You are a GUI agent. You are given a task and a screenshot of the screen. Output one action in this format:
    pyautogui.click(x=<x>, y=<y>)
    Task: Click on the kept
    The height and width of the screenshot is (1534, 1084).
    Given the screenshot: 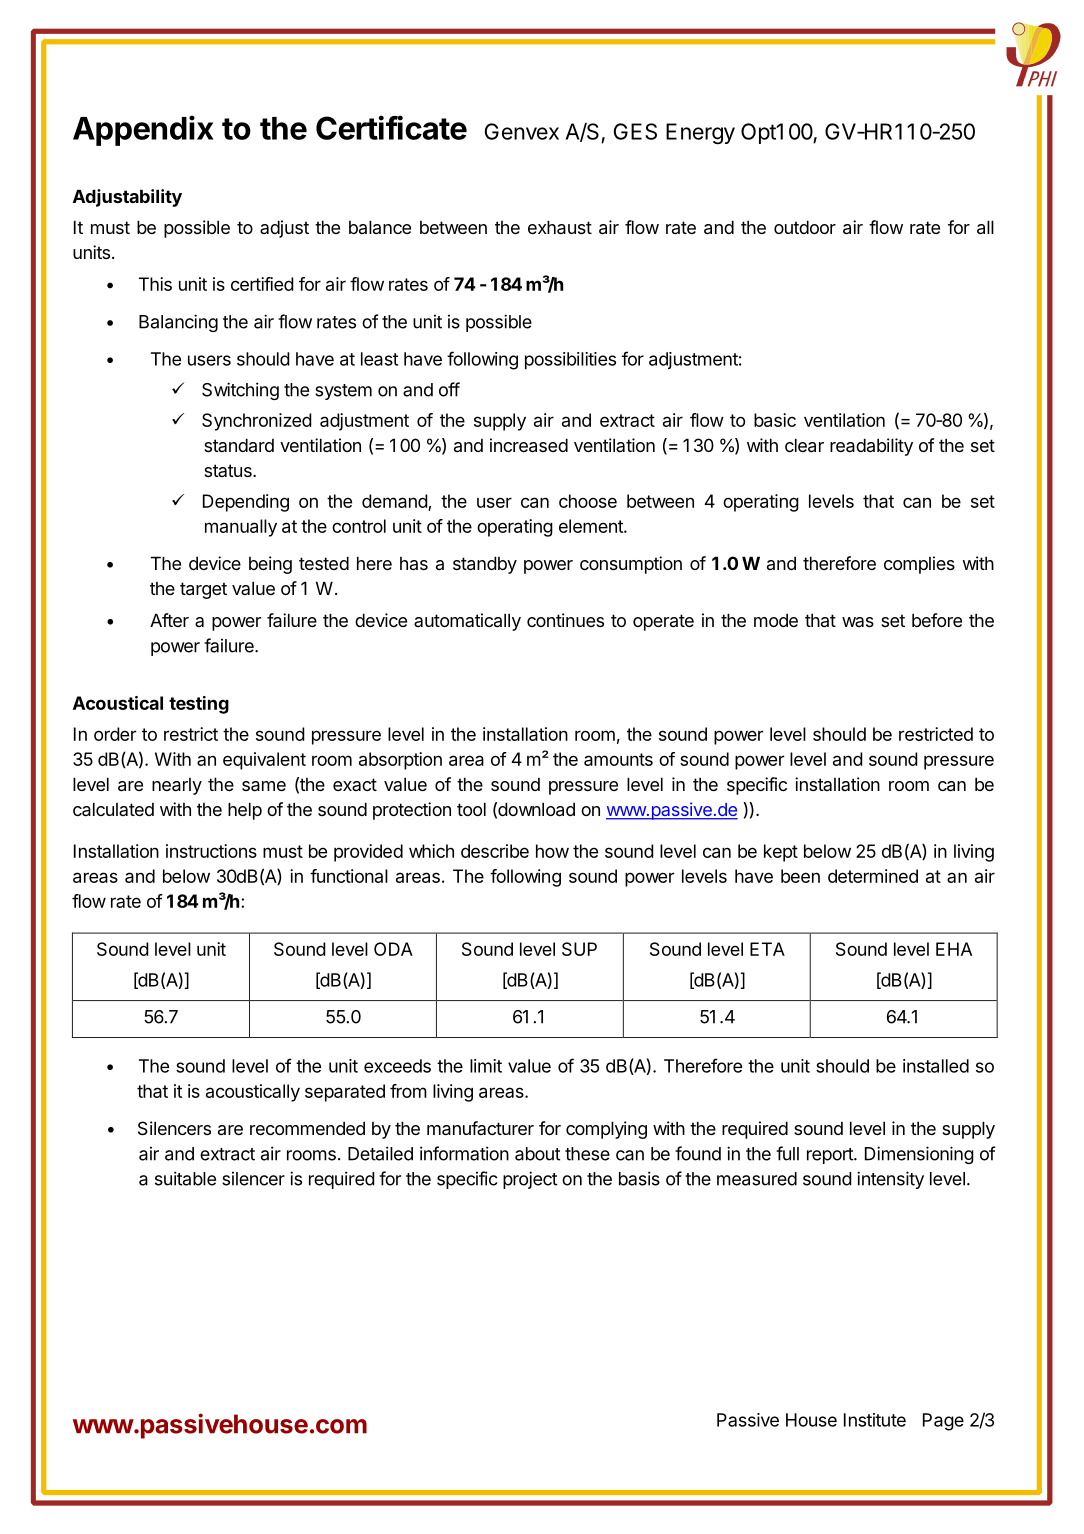 What is the action you would take?
    pyautogui.click(x=781, y=853)
